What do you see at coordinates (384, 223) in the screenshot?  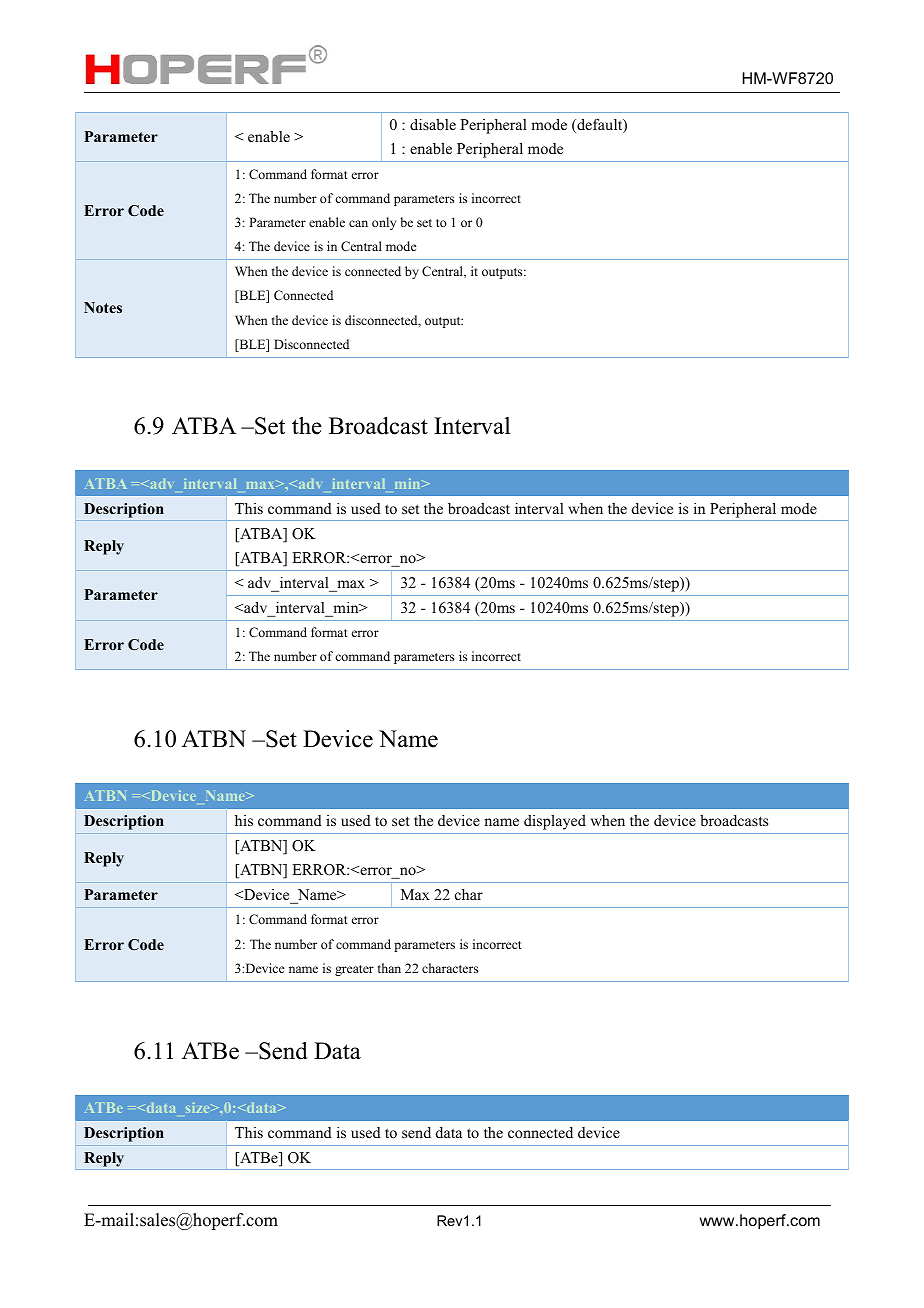 I see `only` at bounding box center [384, 223].
